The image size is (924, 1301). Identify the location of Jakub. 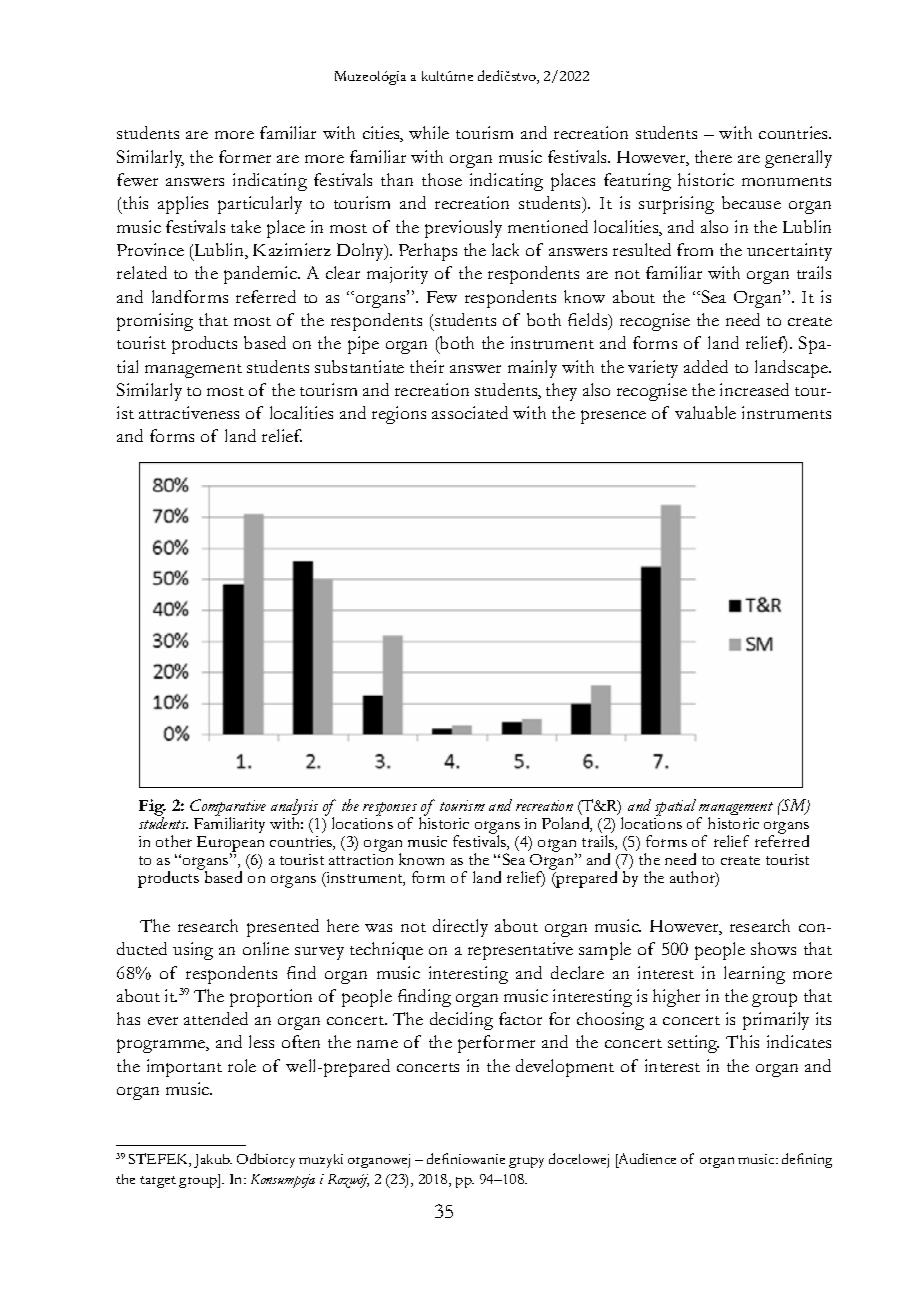
(213, 1161).
